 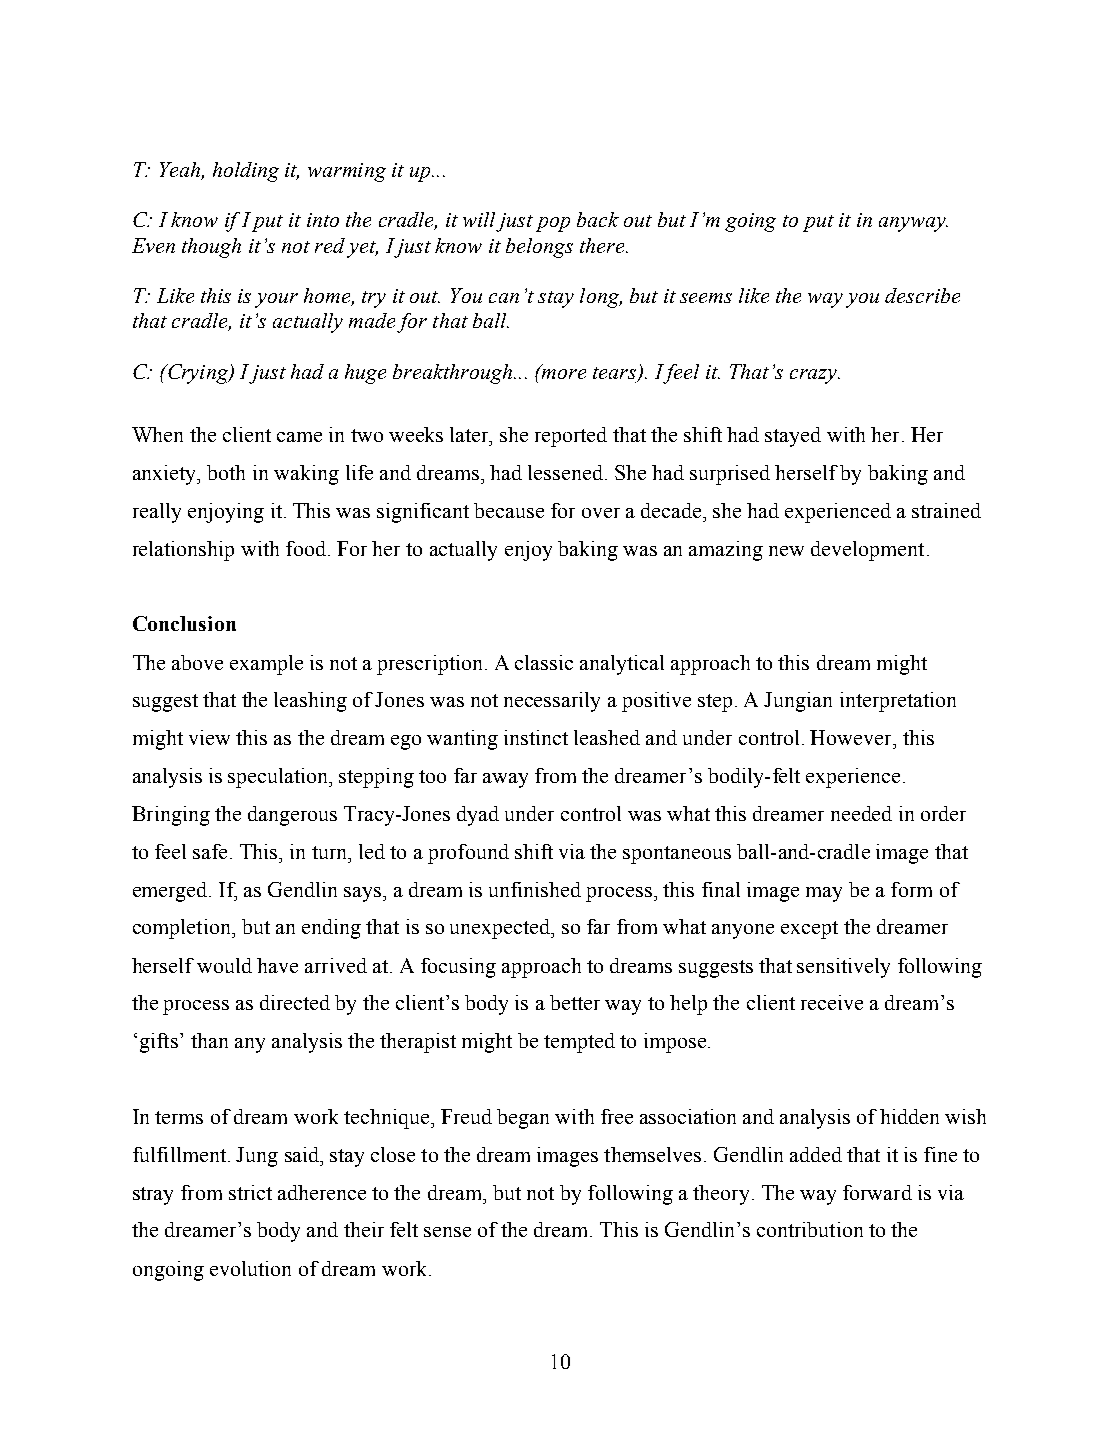 I want to click on pop, so click(x=553, y=224).
